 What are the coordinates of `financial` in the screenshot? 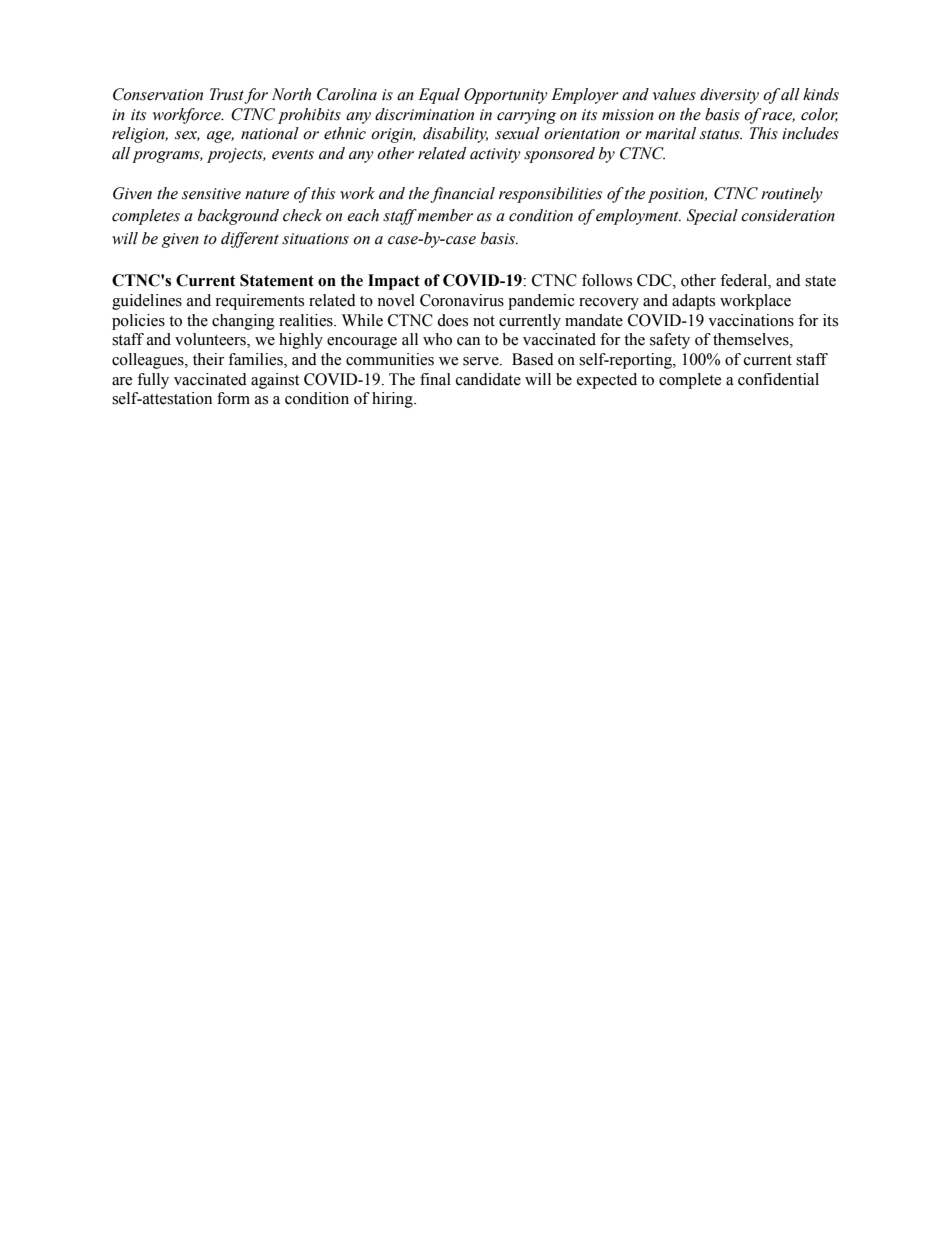 It's located at (462, 195).
